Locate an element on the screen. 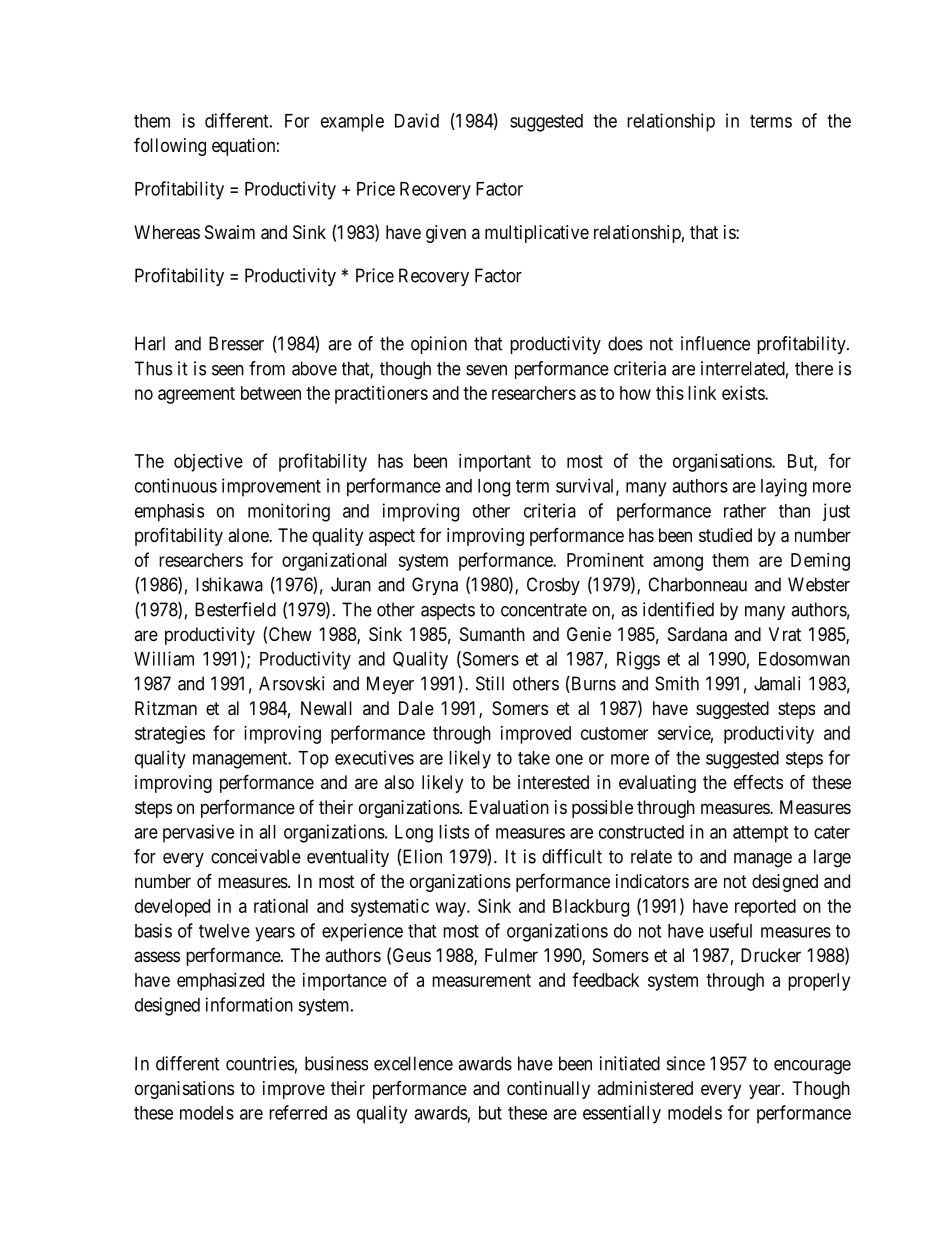 Image resolution: width=952 pixels, height=1233 pixels. following is located at coordinates (170, 146).
